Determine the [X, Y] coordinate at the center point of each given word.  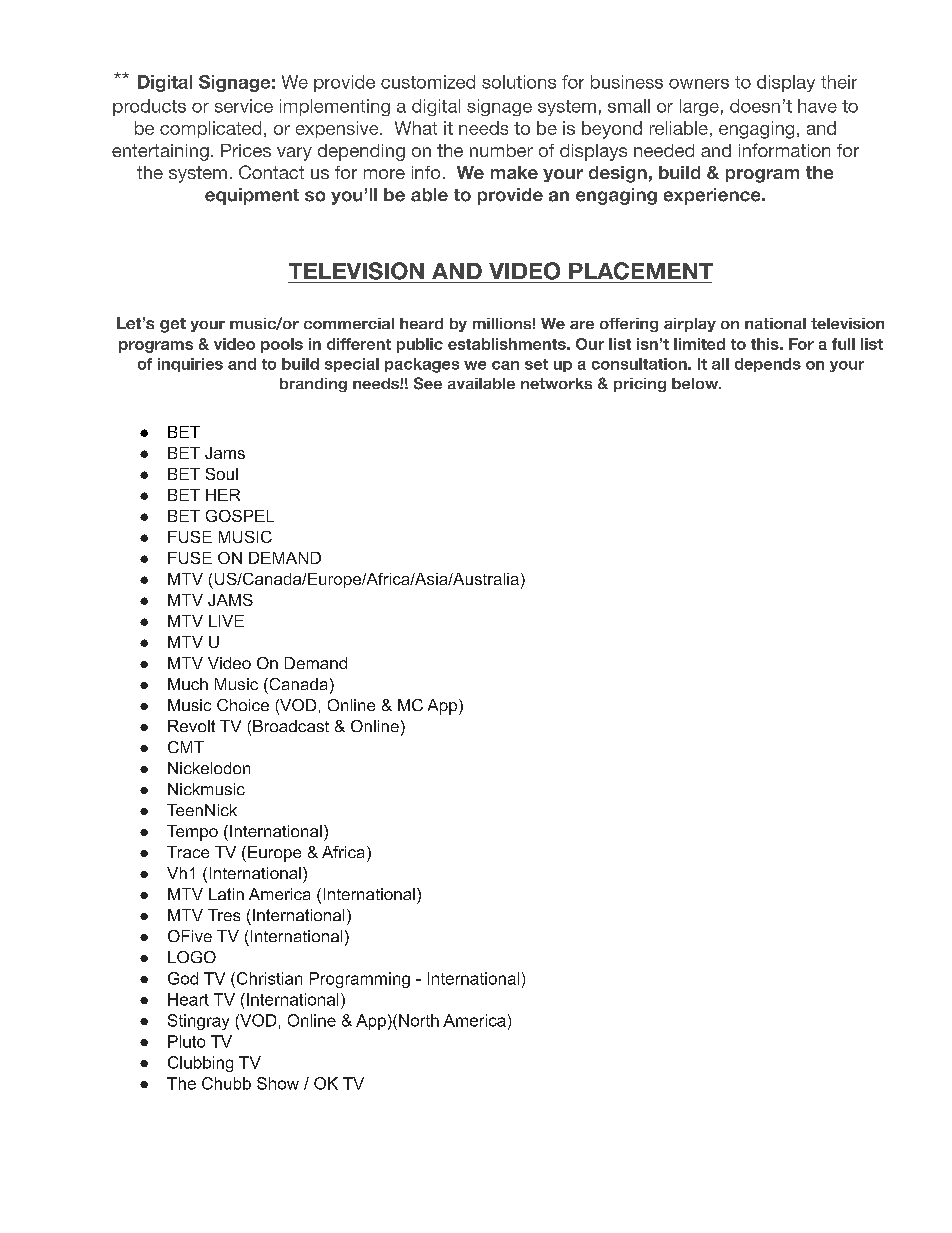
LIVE [226, 621]
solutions [519, 82]
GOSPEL [240, 516]
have [817, 106]
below [696, 383]
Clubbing [200, 1064]
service [244, 106]
